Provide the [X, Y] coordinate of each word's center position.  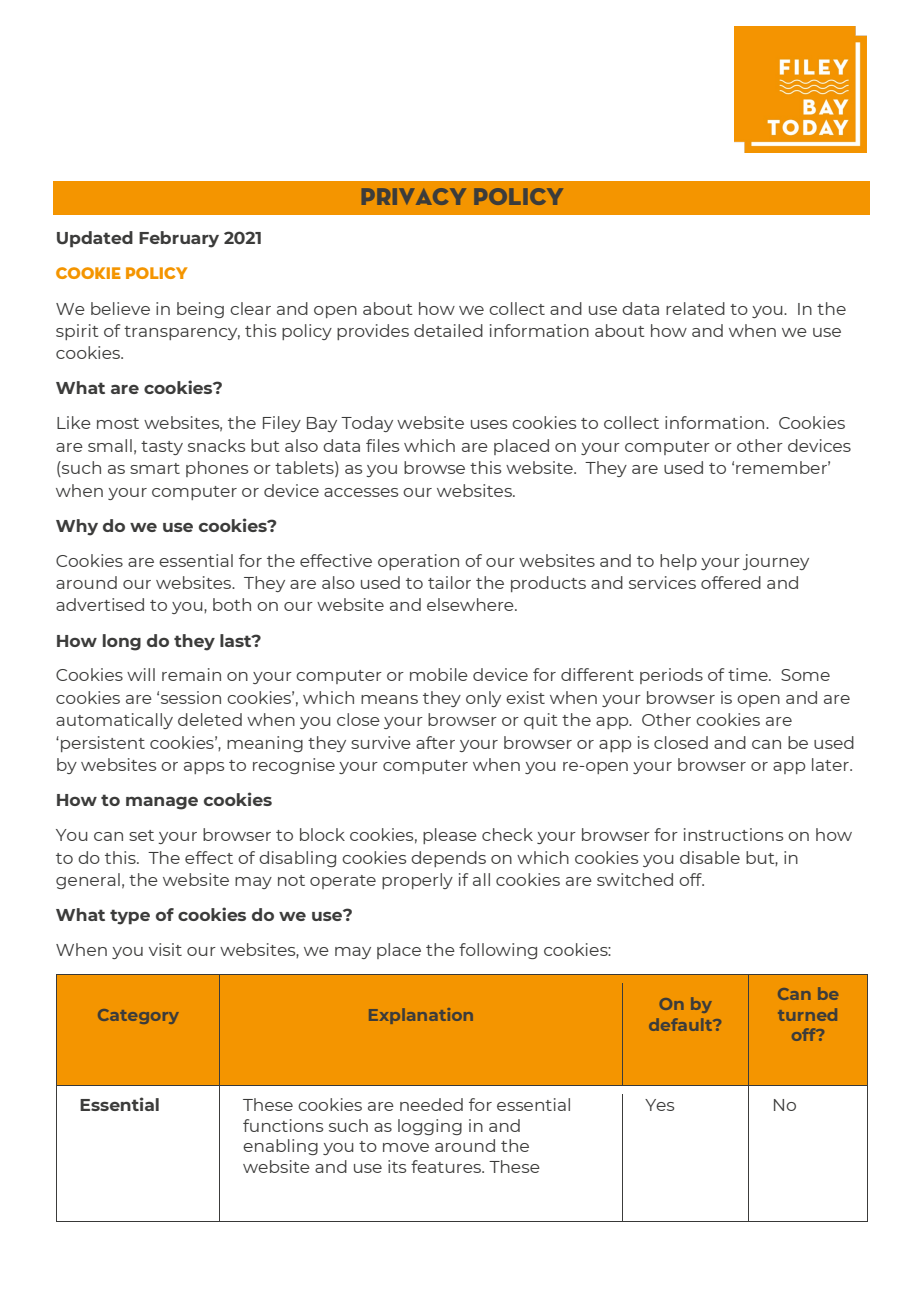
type [130, 917]
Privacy [414, 196]
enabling [280, 1147]
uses [489, 424]
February [179, 239]
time [749, 674]
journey [776, 562]
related [695, 308]
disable [710, 857]
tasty [162, 448]
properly [417, 881]
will [141, 674]
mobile [439, 674]
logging [430, 1127]
